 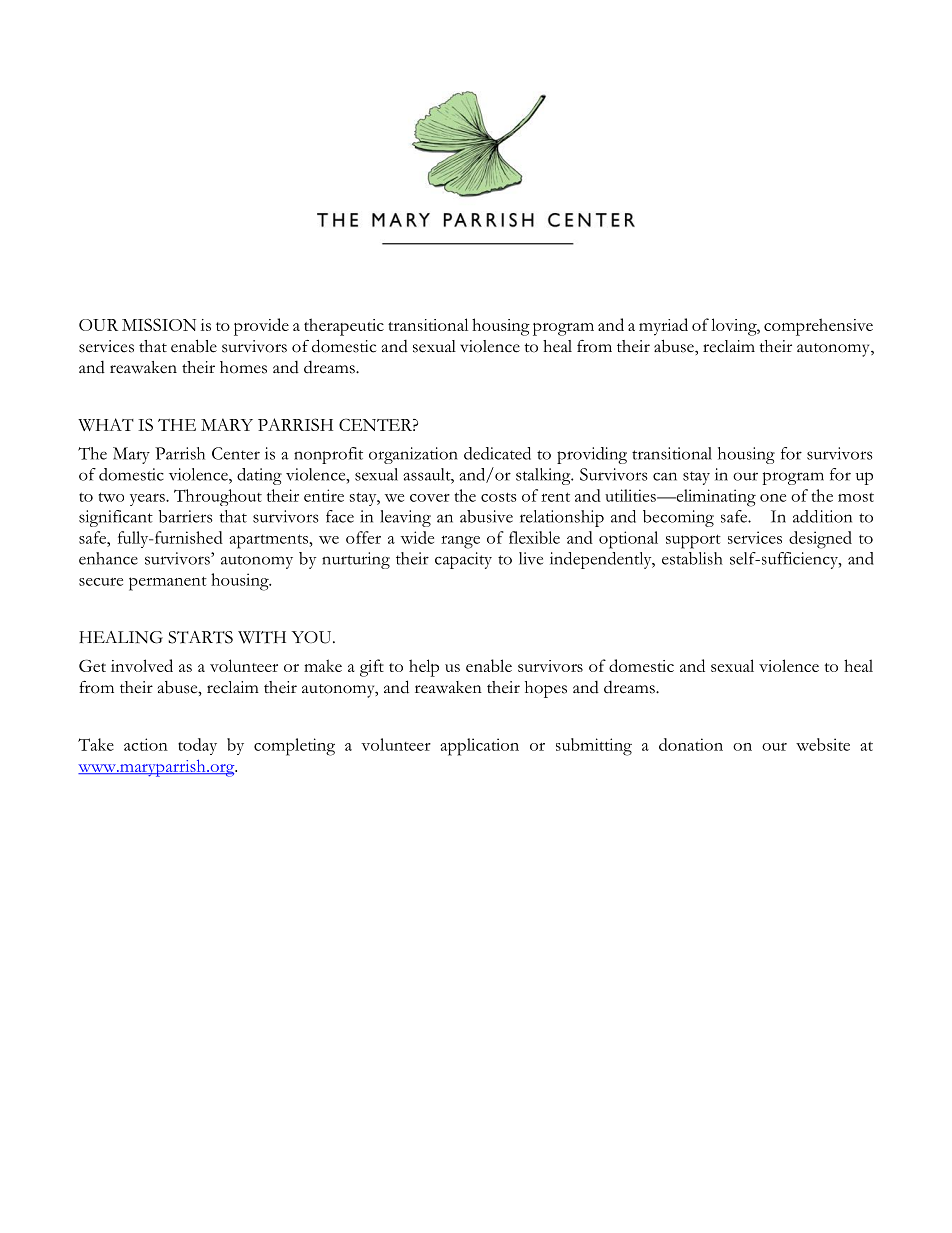 What do you see at coordinates (823, 744) in the screenshot?
I see `website` at bounding box center [823, 744].
